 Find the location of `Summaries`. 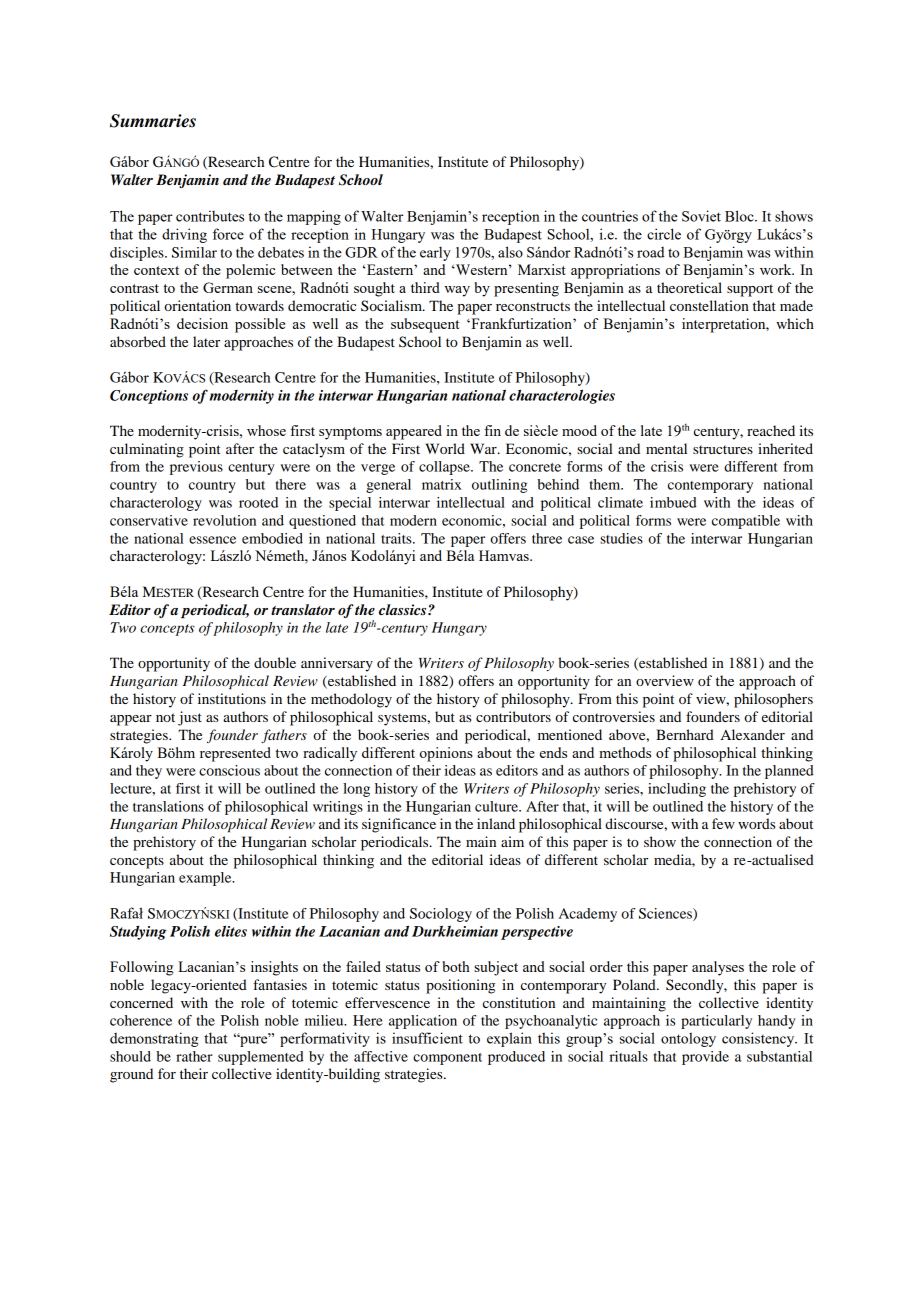

Summaries is located at coordinates (153, 121).
